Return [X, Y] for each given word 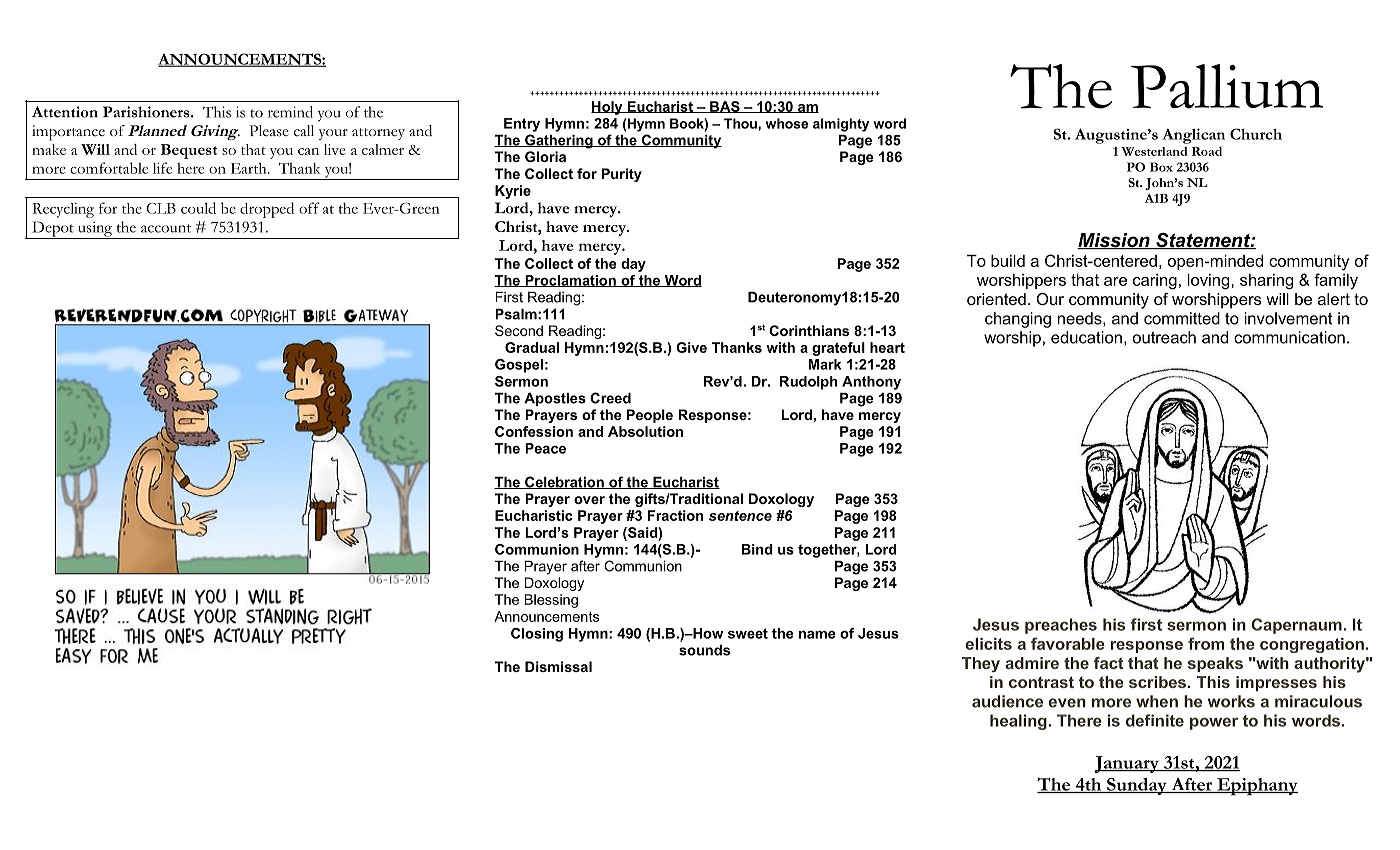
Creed [610, 398]
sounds [704, 650]
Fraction [675, 515]
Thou [741, 123]
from [1206, 643]
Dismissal [558, 666]
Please [269, 131]
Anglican [1193, 136]
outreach [1164, 337]
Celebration [564, 482]
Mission [1114, 241]
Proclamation [570, 281]
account [166, 228]
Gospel [519, 366]
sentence [740, 516]
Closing [537, 635]
